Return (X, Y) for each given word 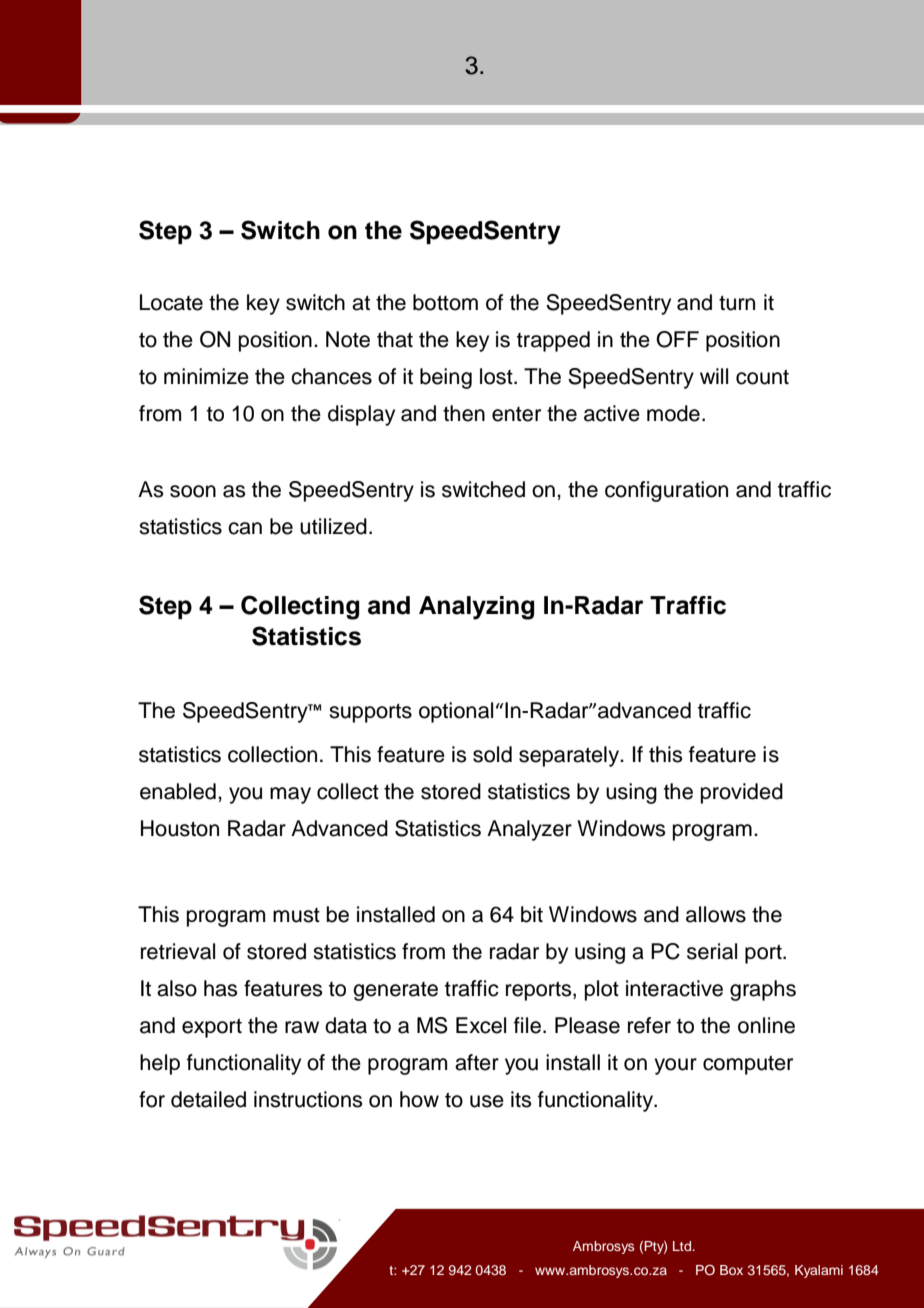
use (487, 1101)
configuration (666, 491)
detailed (208, 1099)
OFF (677, 339)
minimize (206, 376)
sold (492, 754)
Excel (481, 1025)
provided (742, 793)
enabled (178, 791)
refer (649, 1025)
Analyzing (476, 608)
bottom (445, 302)
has (220, 988)
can (245, 528)
